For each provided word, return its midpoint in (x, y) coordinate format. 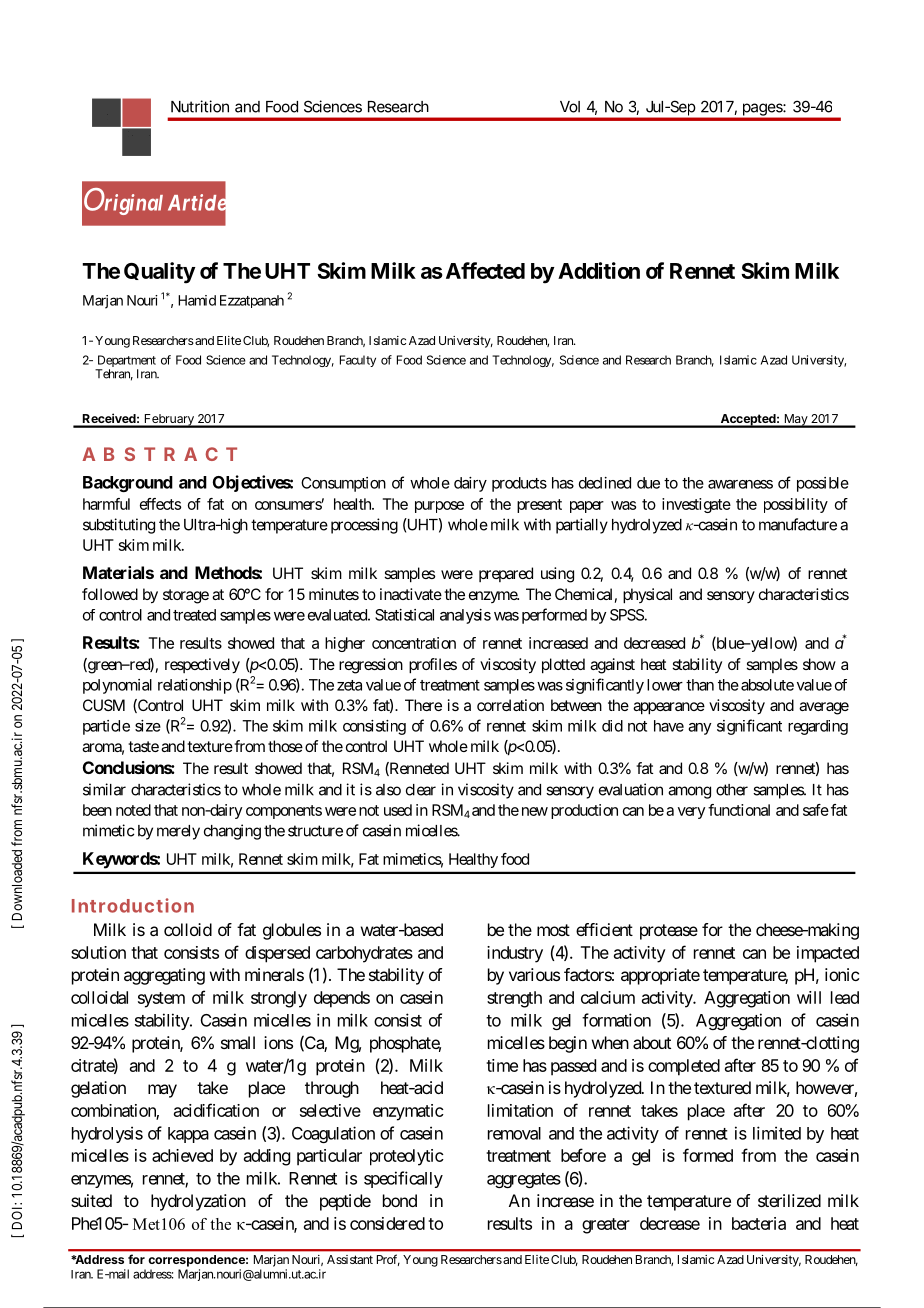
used (398, 810)
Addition (599, 270)
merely (178, 832)
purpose (439, 507)
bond (400, 1200)
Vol (570, 107)
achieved (182, 1155)
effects (160, 504)
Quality (159, 273)
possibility (796, 505)
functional (739, 810)
